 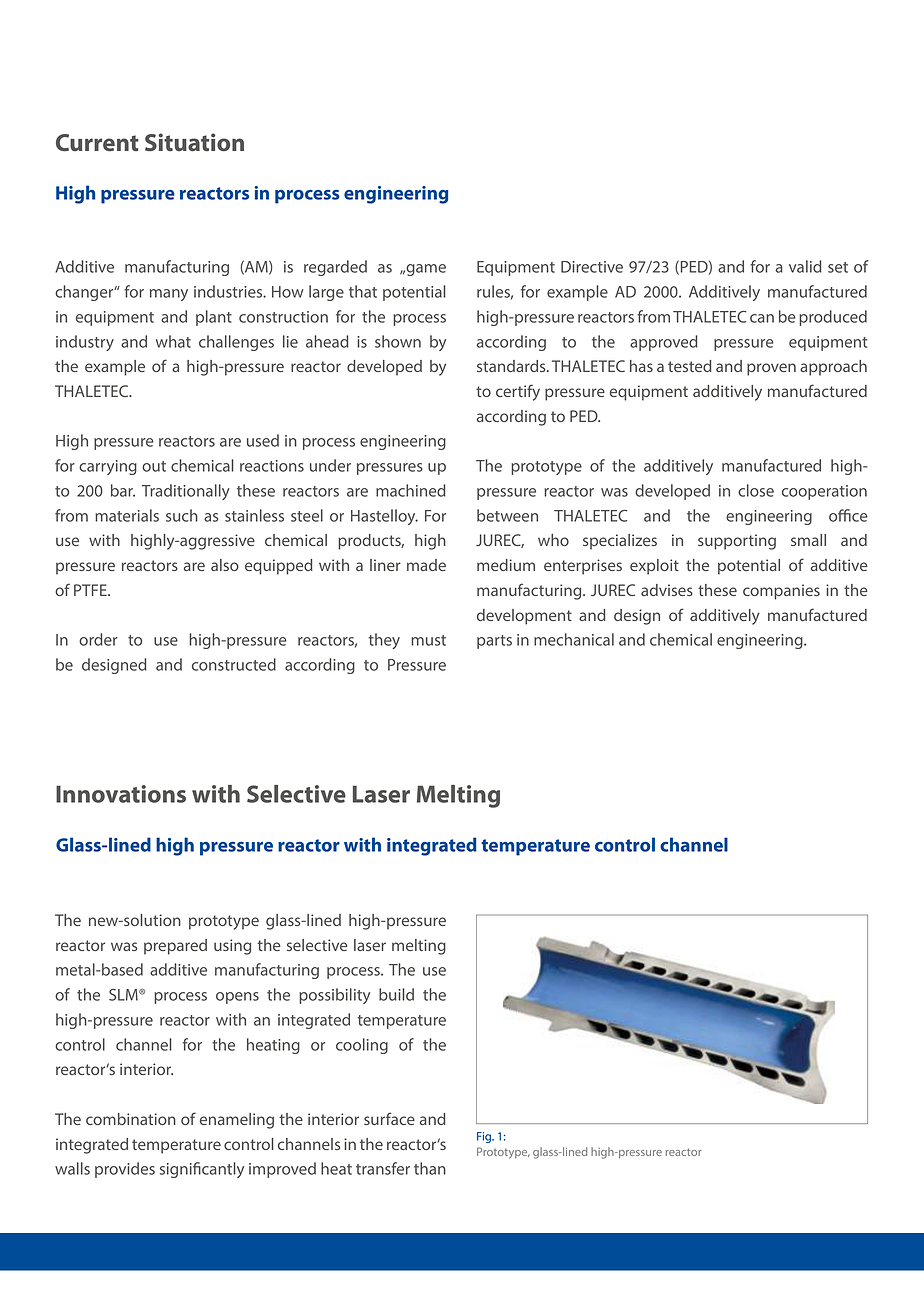 What do you see at coordinates (131, 1119) in the document?
I see `combination` at bounding box center [131, 1119].
